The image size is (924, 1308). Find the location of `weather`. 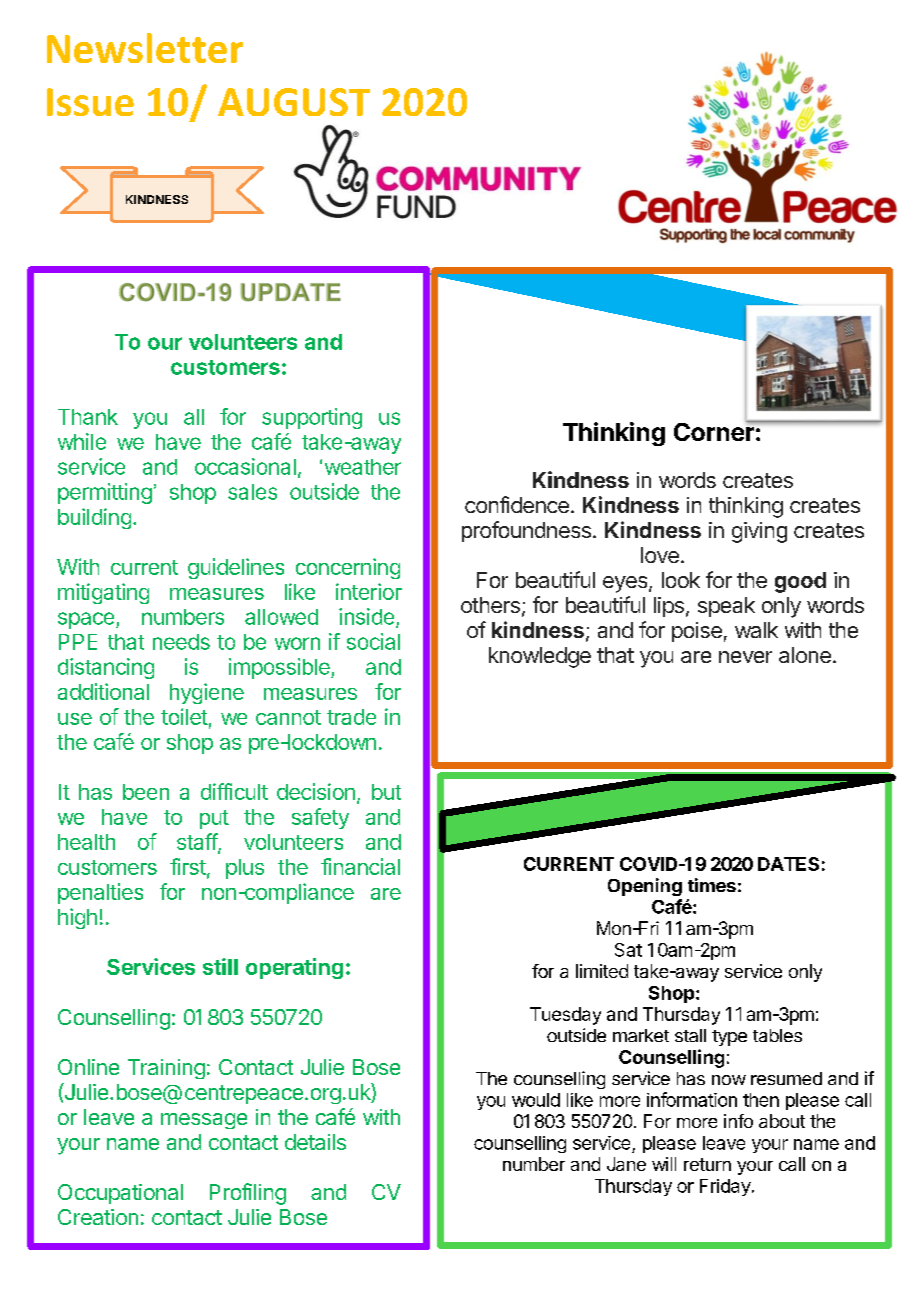

weather is located at coordinates (363, 467).
